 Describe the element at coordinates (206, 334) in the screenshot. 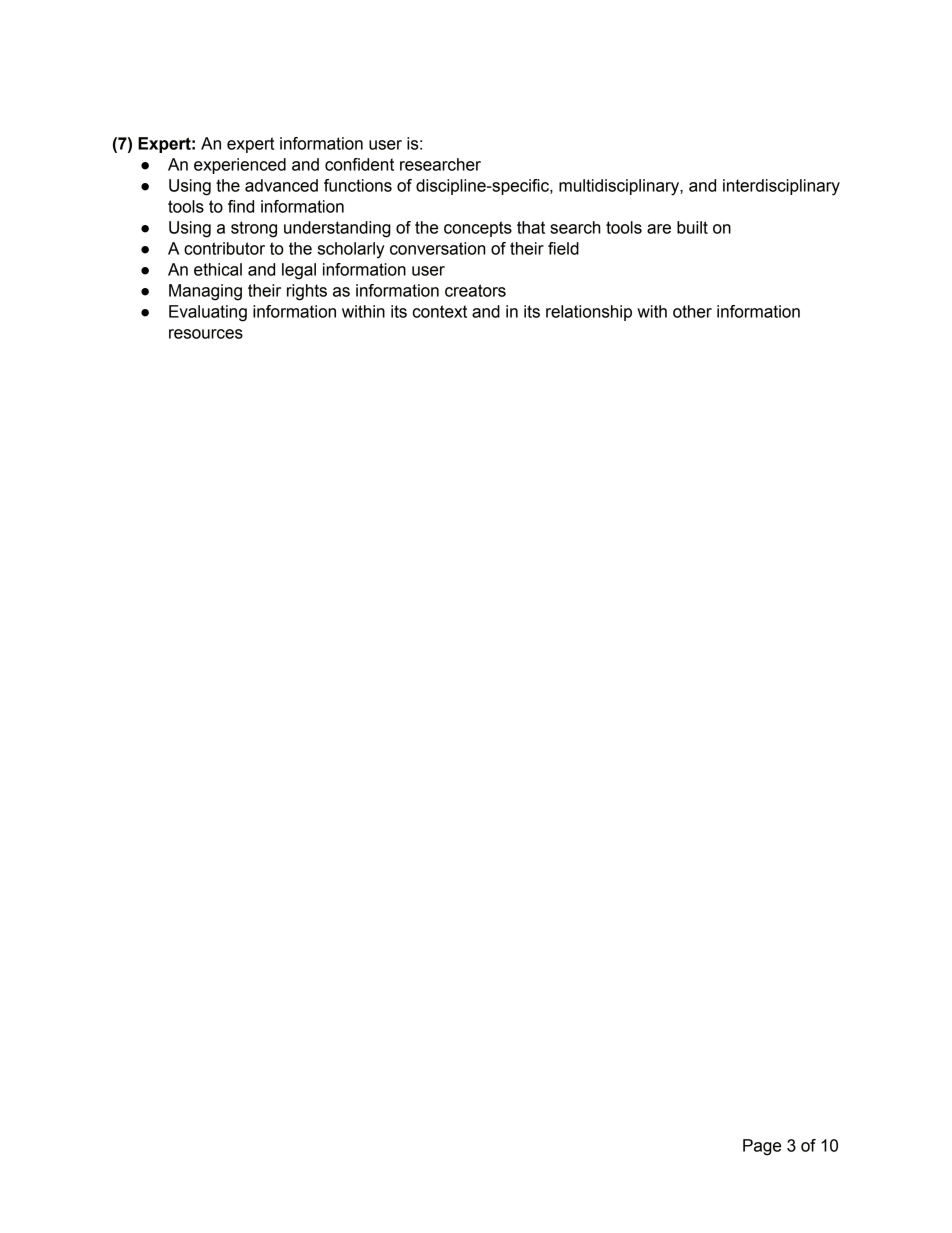

I see `resources` at that location.
